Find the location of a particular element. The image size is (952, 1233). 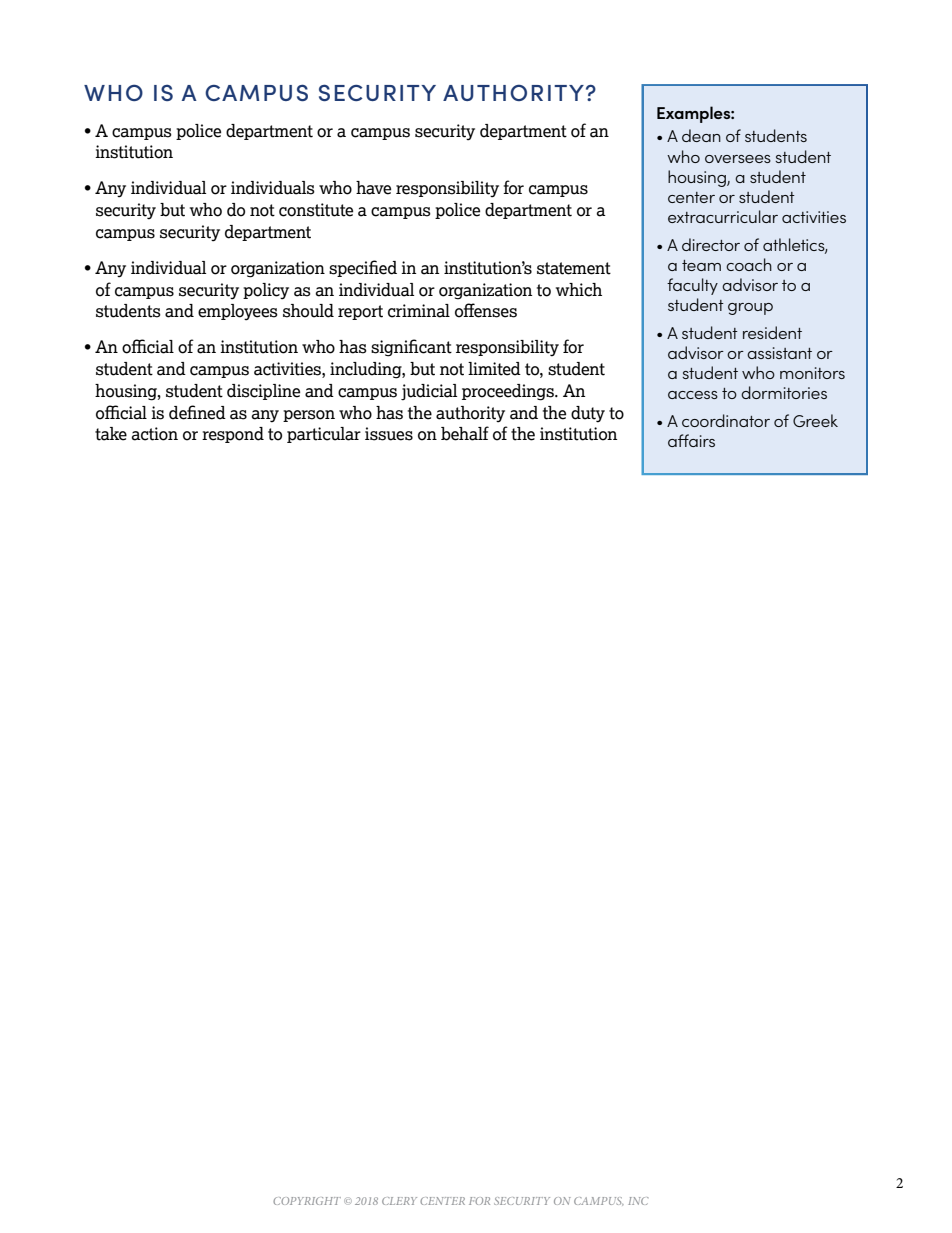

behalf is located at coordinates (465, 433).
